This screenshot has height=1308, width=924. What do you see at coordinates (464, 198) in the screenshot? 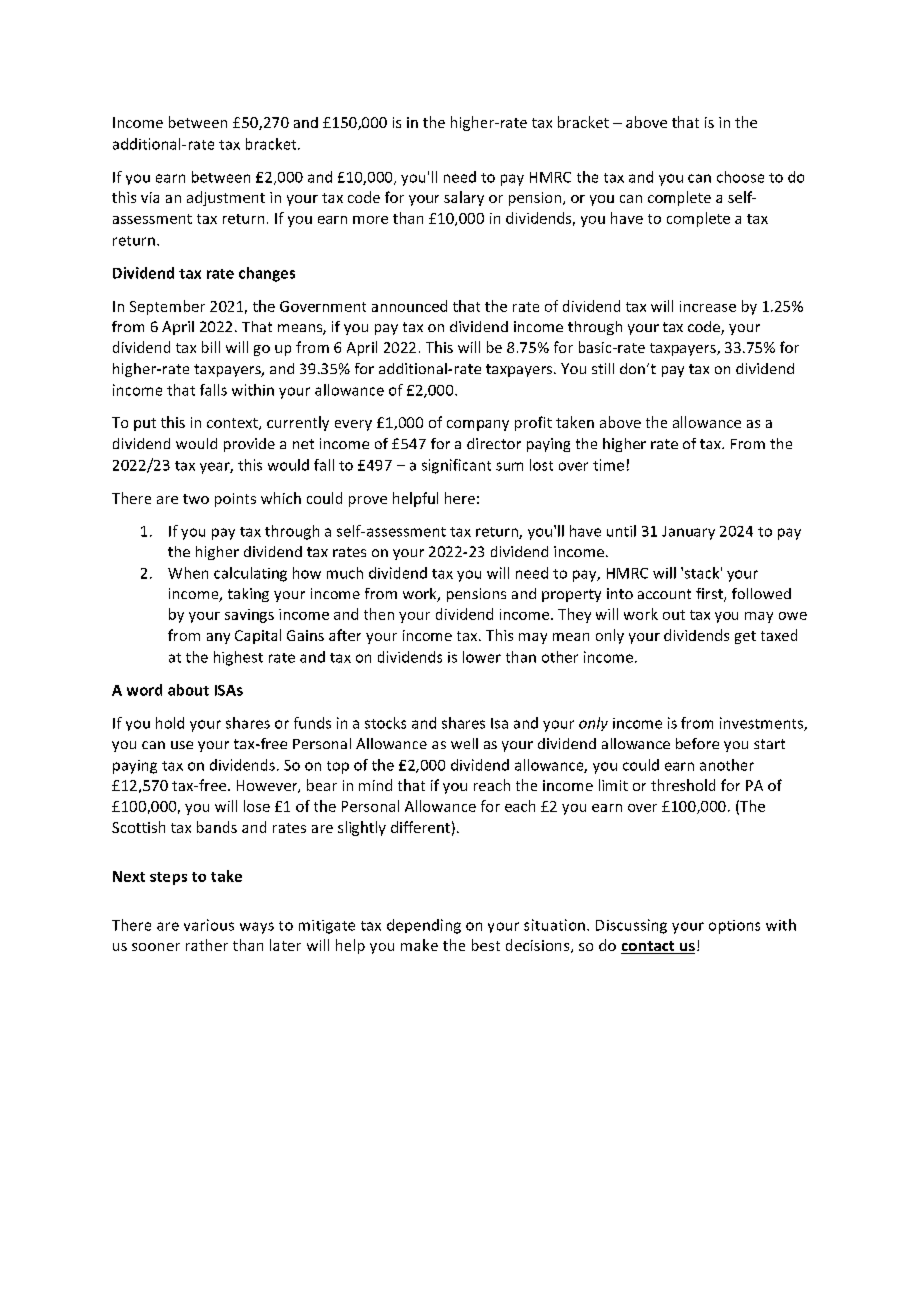
I see `salary` at bounding box center [464, 198].
